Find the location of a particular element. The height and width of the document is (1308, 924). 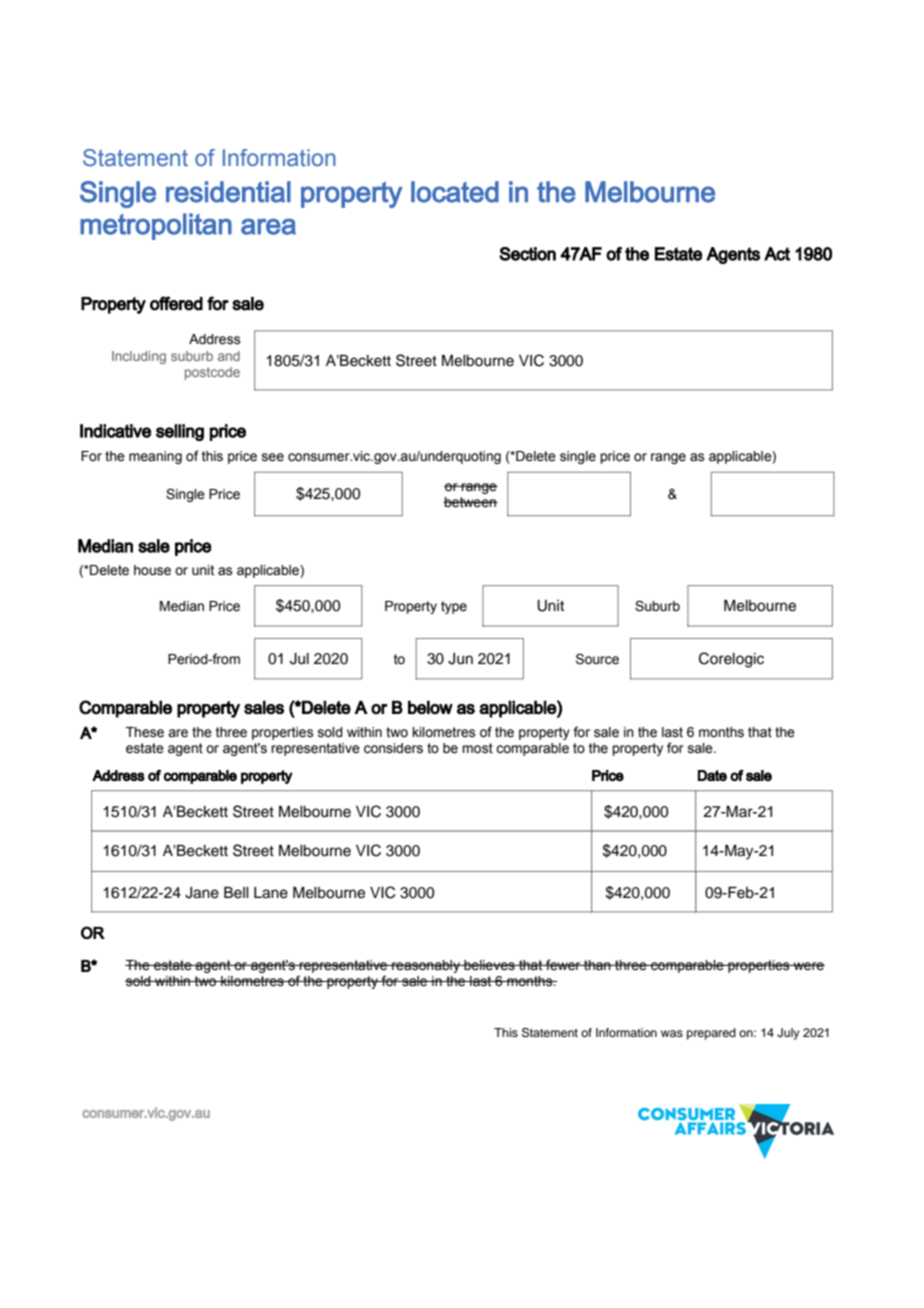

Jane is located at coordinates (202, 893).
